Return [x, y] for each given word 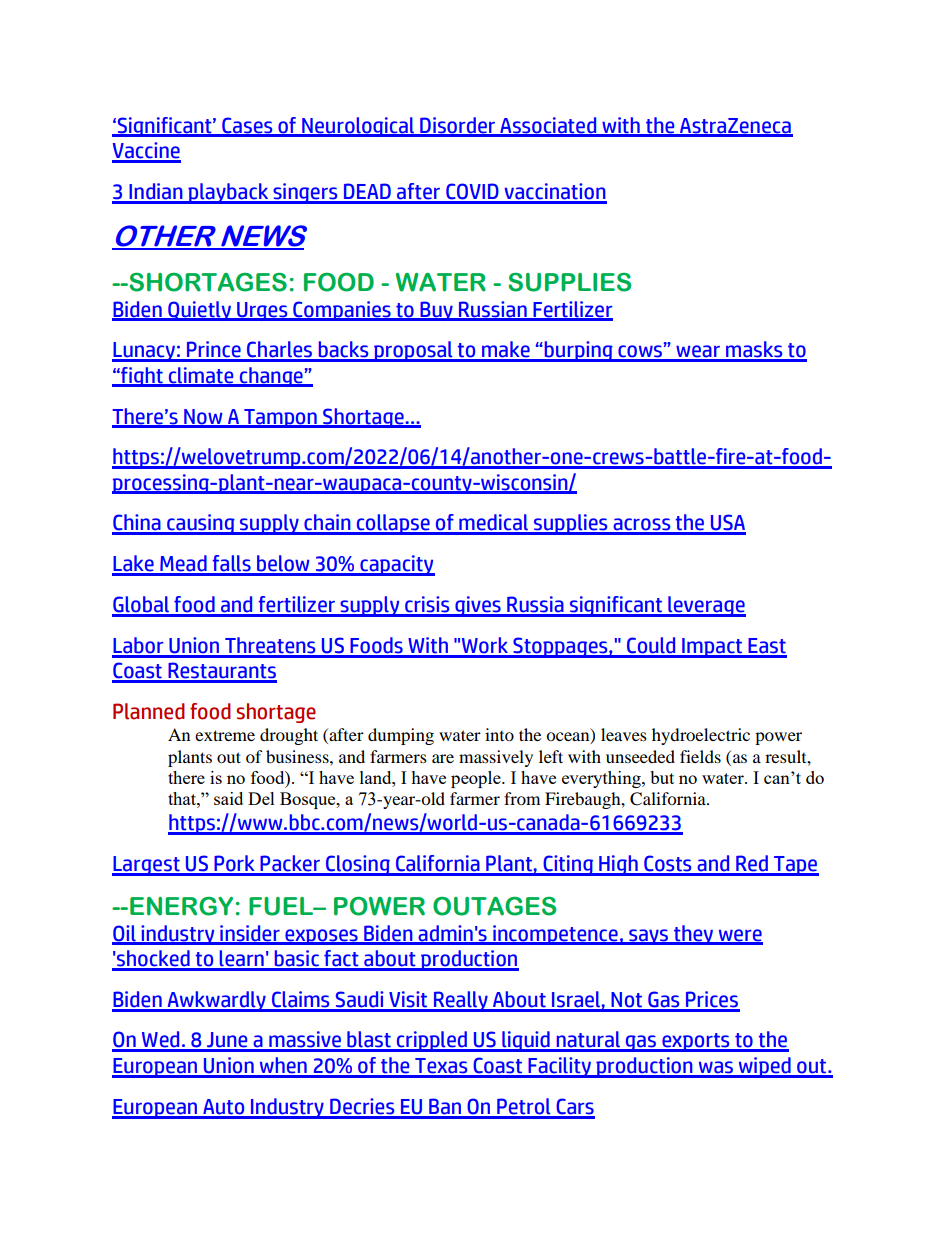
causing [201, 524]
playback [228, 193]
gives [478, 606]
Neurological [358, 127]
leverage [706, 606]
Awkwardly [216, 1001]
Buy [436, 311]
